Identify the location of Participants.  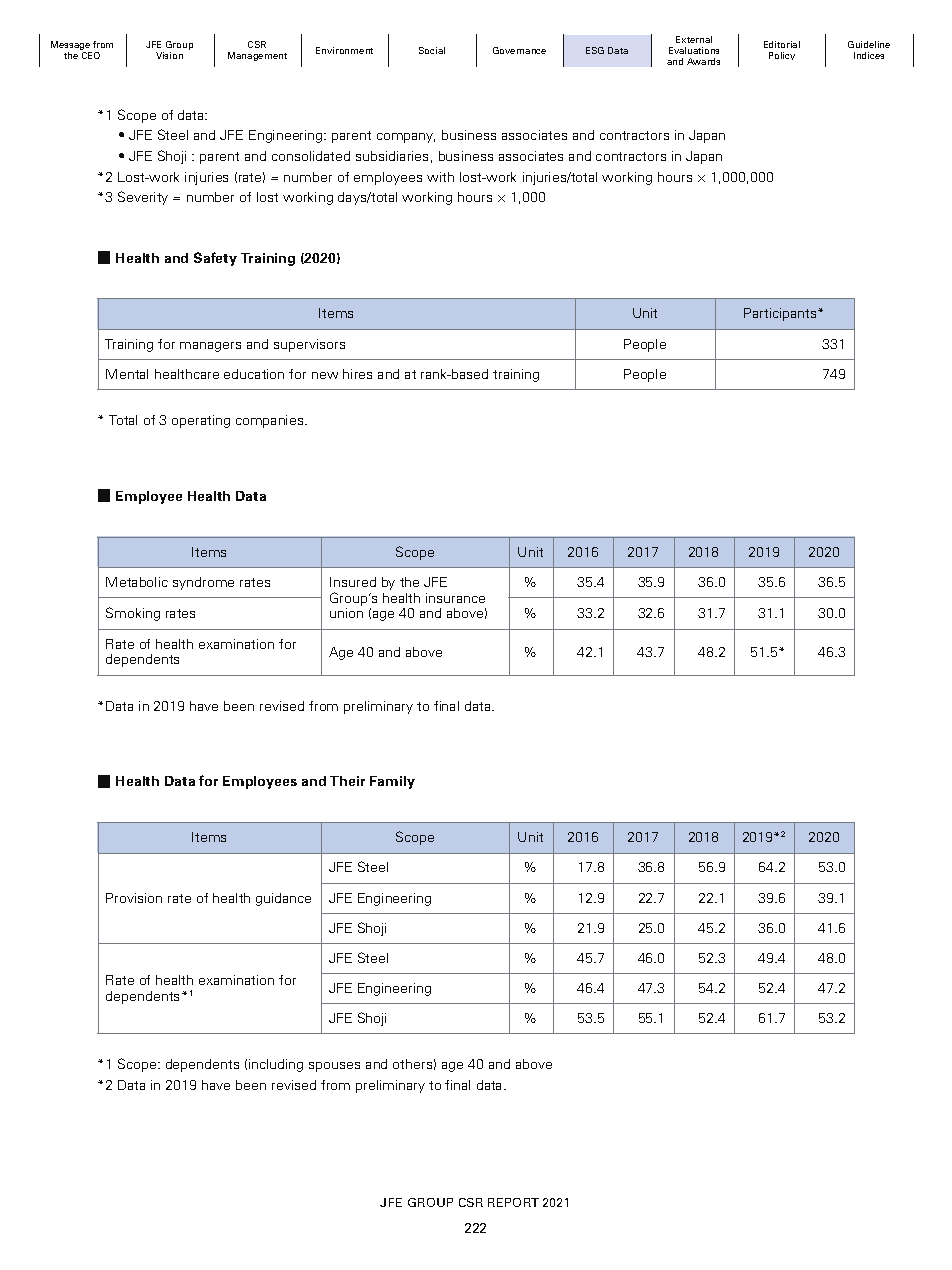
(781, 314).
